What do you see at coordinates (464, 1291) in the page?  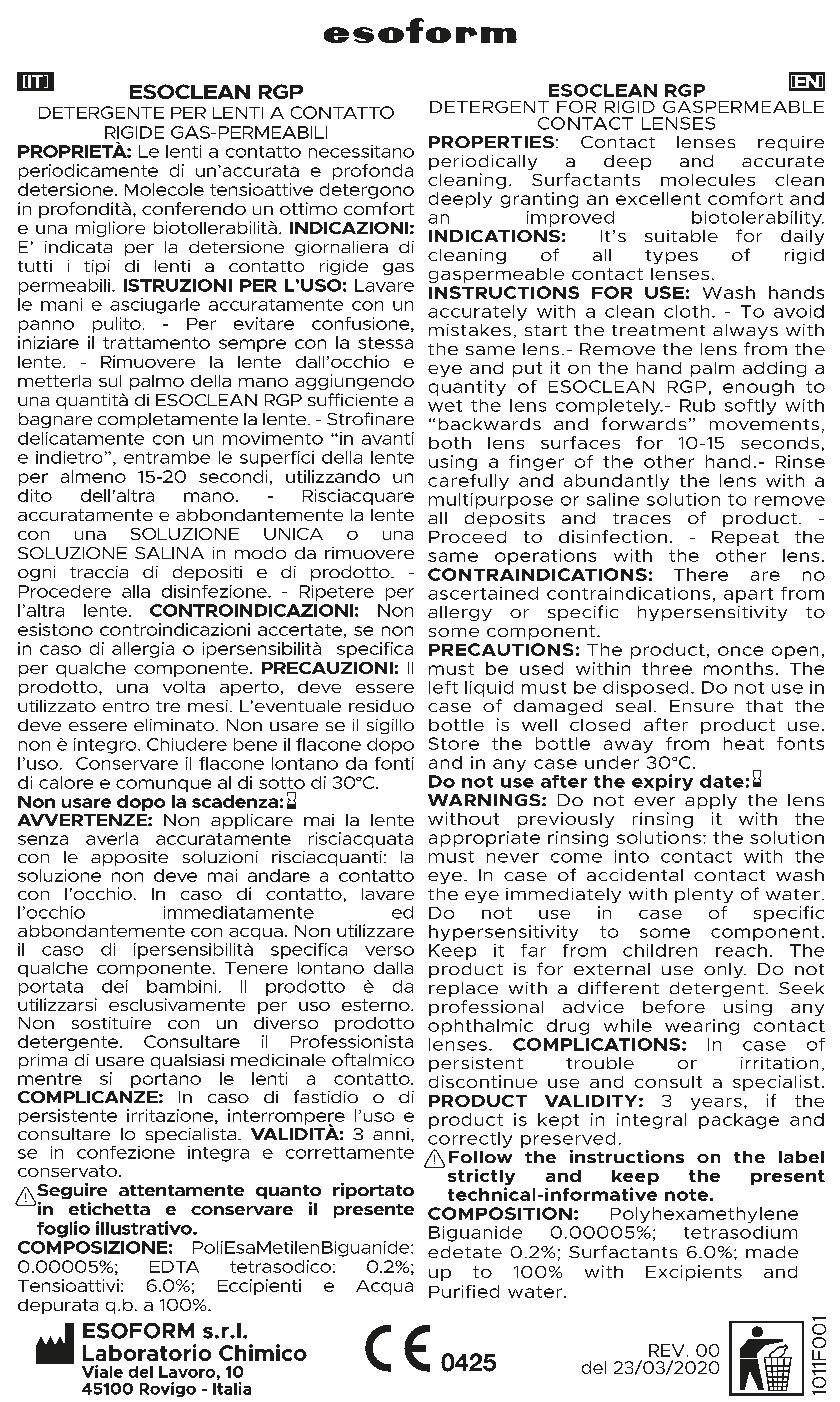 I see `Purified` at bounding box center [464, 1291].
